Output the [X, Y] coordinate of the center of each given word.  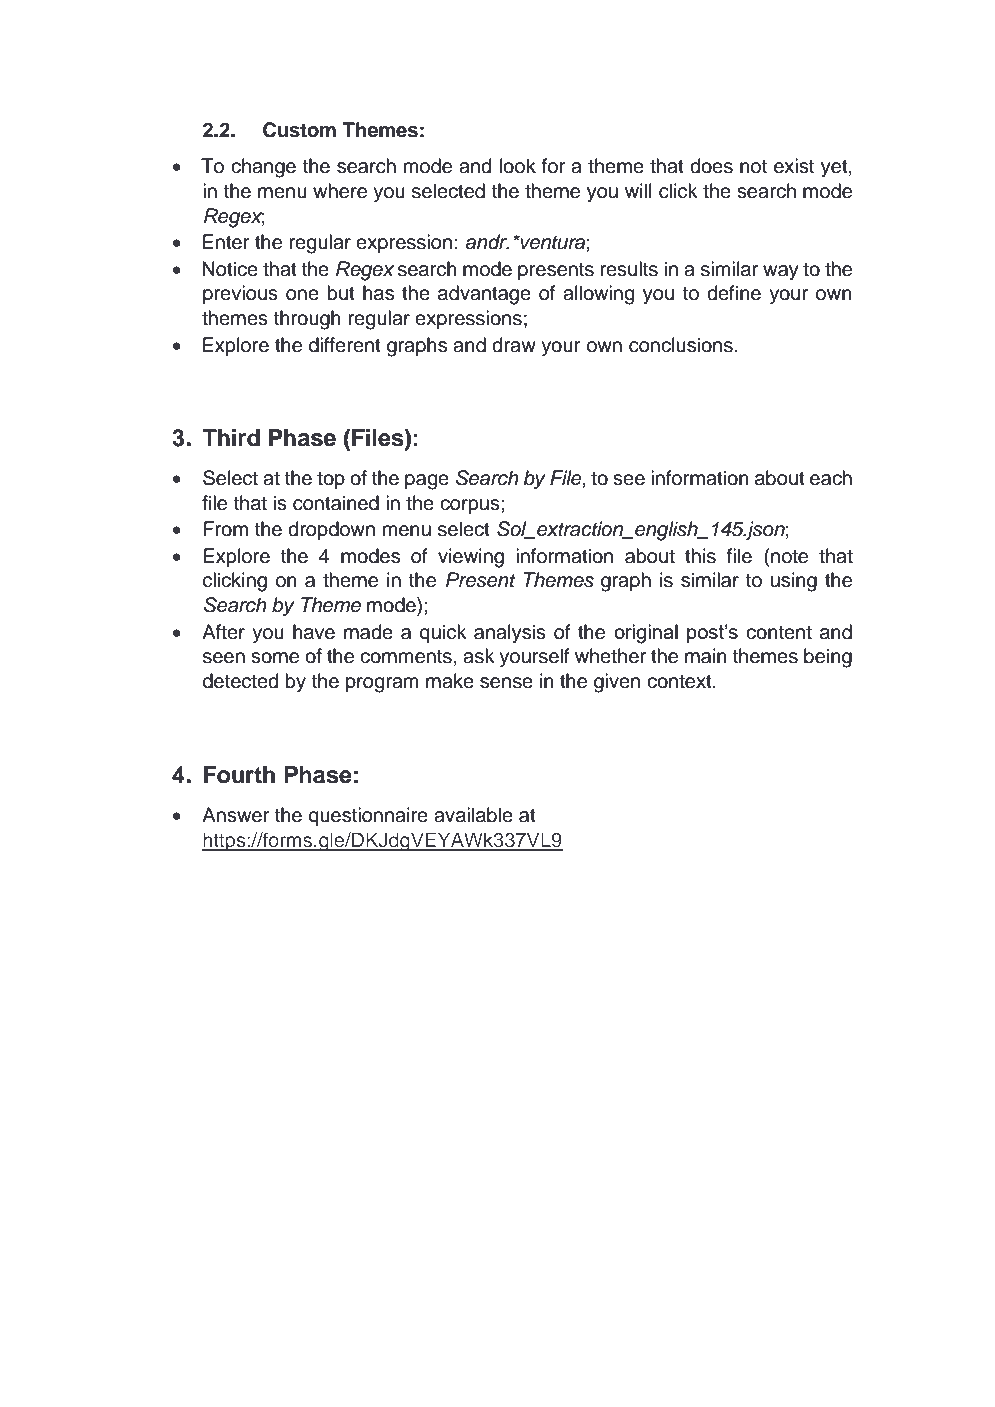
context [680, 682]
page [427, 482]
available [473, 815]
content [779, 633]
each [831, 478]
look [518, 166]
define [734, 293]
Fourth [239, 775]
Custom [299, 130]
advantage [484, 295]
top [331, 480]
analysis [510, 634]
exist [794, 166]
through [307, 320]
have [314, 632]
